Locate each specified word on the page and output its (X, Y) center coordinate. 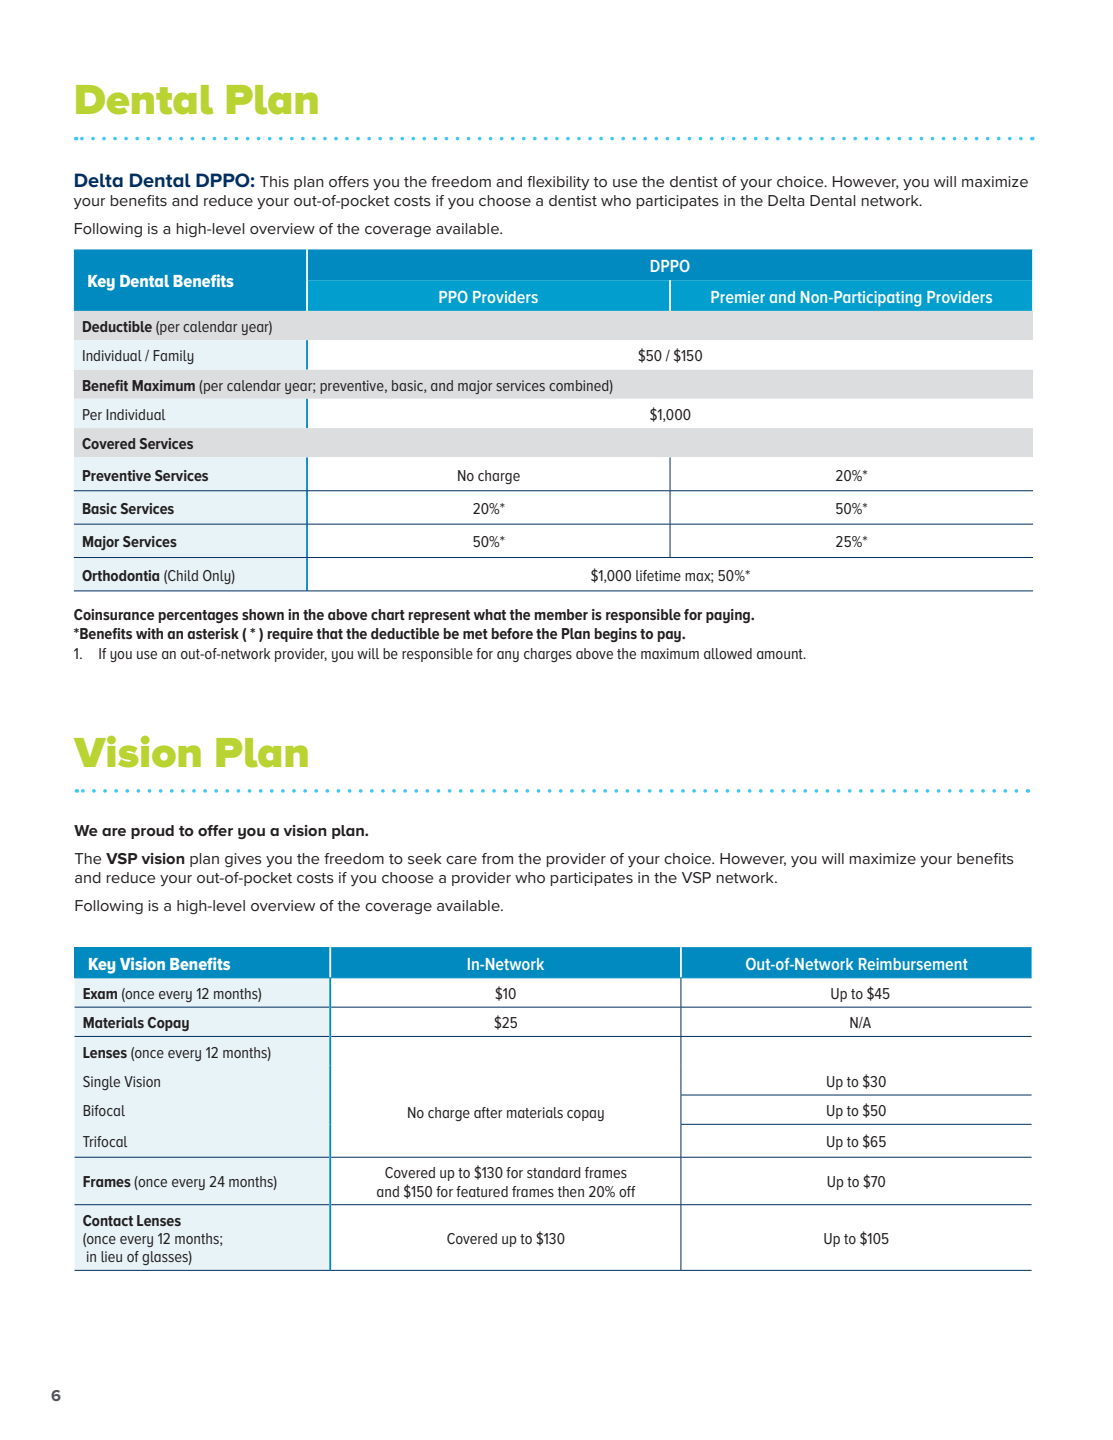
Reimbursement (913, 964)
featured (482, 1191)
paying (729, 616)
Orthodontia (120, 575)
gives (243, 860)
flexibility (558, 183)
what (489, 614)
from (497, 858)
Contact (108, 1220)
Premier (738, 297)
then (571, 1191)
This (274, 181)
